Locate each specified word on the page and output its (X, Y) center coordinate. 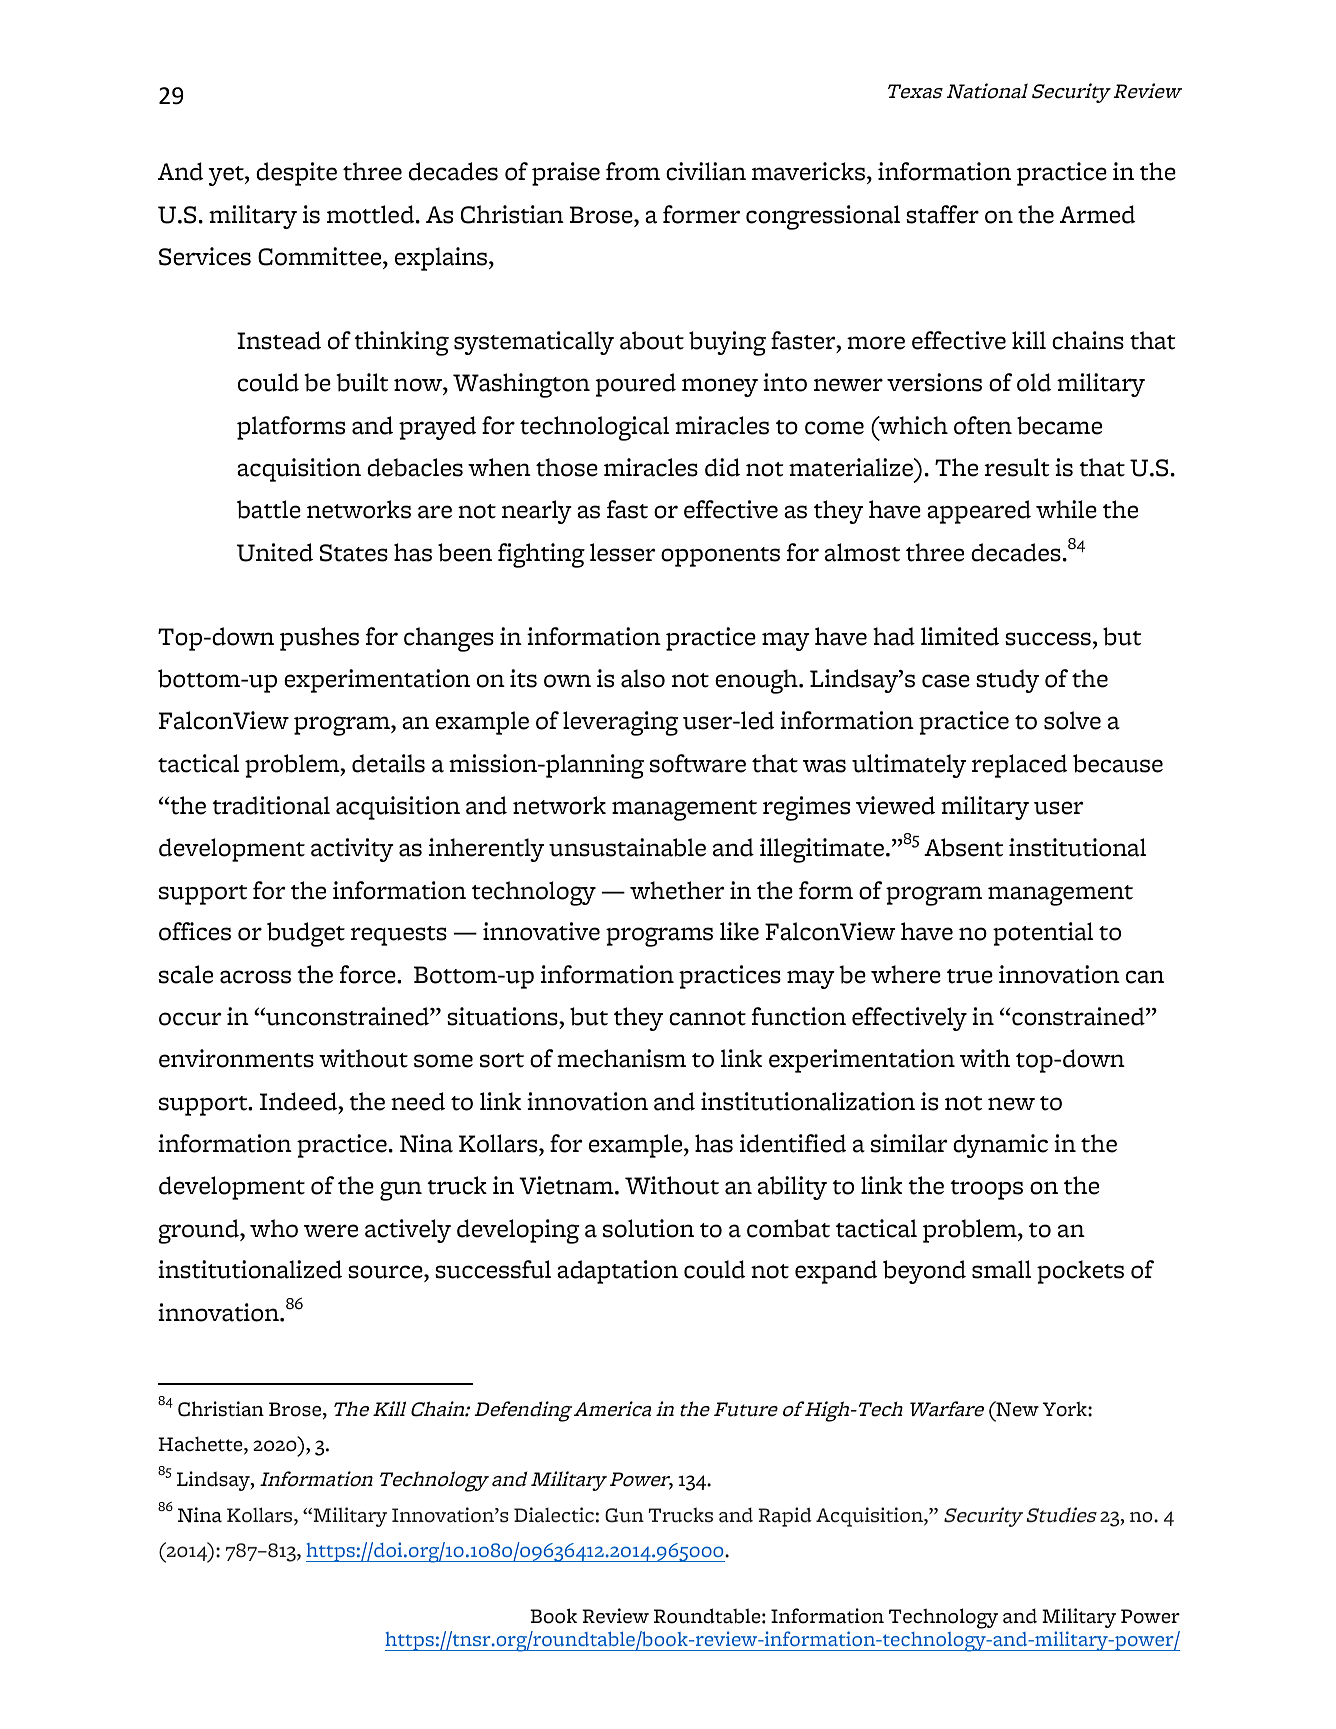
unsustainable (627, 847)
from (633, 171)
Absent (963, 847)
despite (296, 174)
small (1001, 1269)
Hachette (201, 1445)
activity (352, 850)
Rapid (785, 1517)
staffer (942, 214)
